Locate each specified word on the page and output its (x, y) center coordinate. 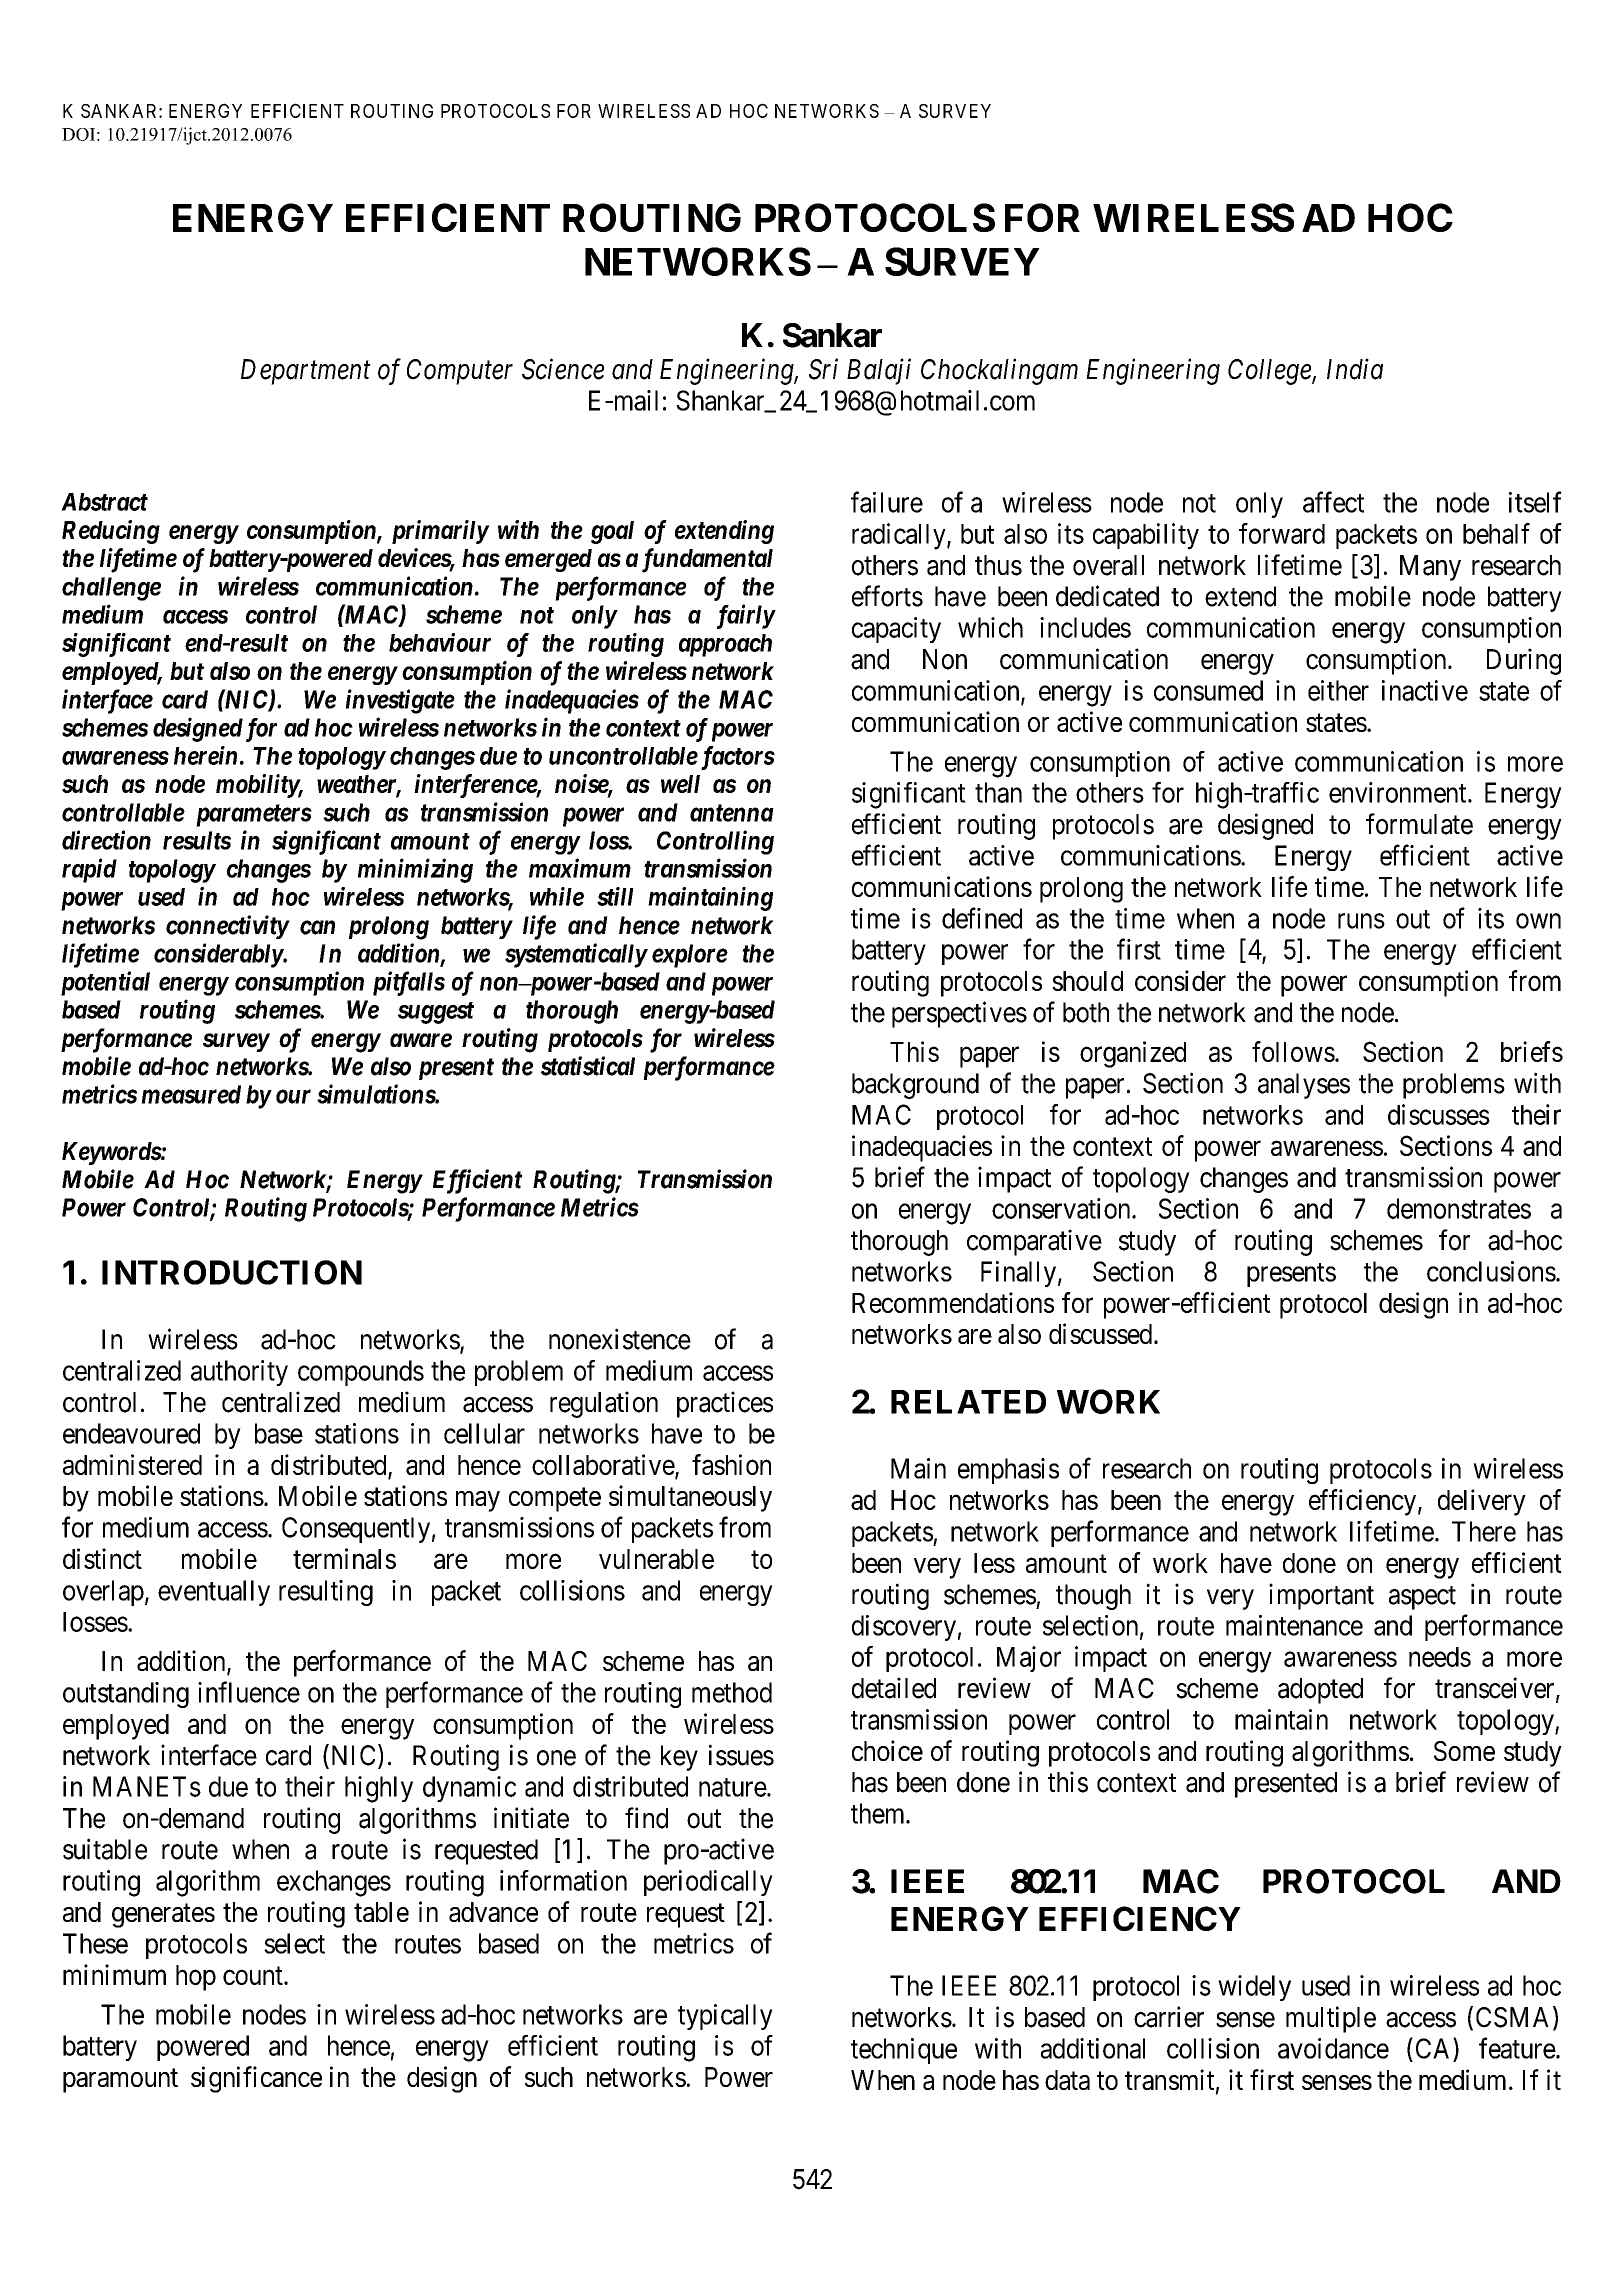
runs (1361, 921)
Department (306, 372)
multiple (1331, 2019)
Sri (823, 369)
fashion (731, 1464)
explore (690, 956)
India (1355, 369)
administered (132, 1464)
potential (105, 983)
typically (725, 2017)
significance (256, 2079)
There (1484, 1531)
